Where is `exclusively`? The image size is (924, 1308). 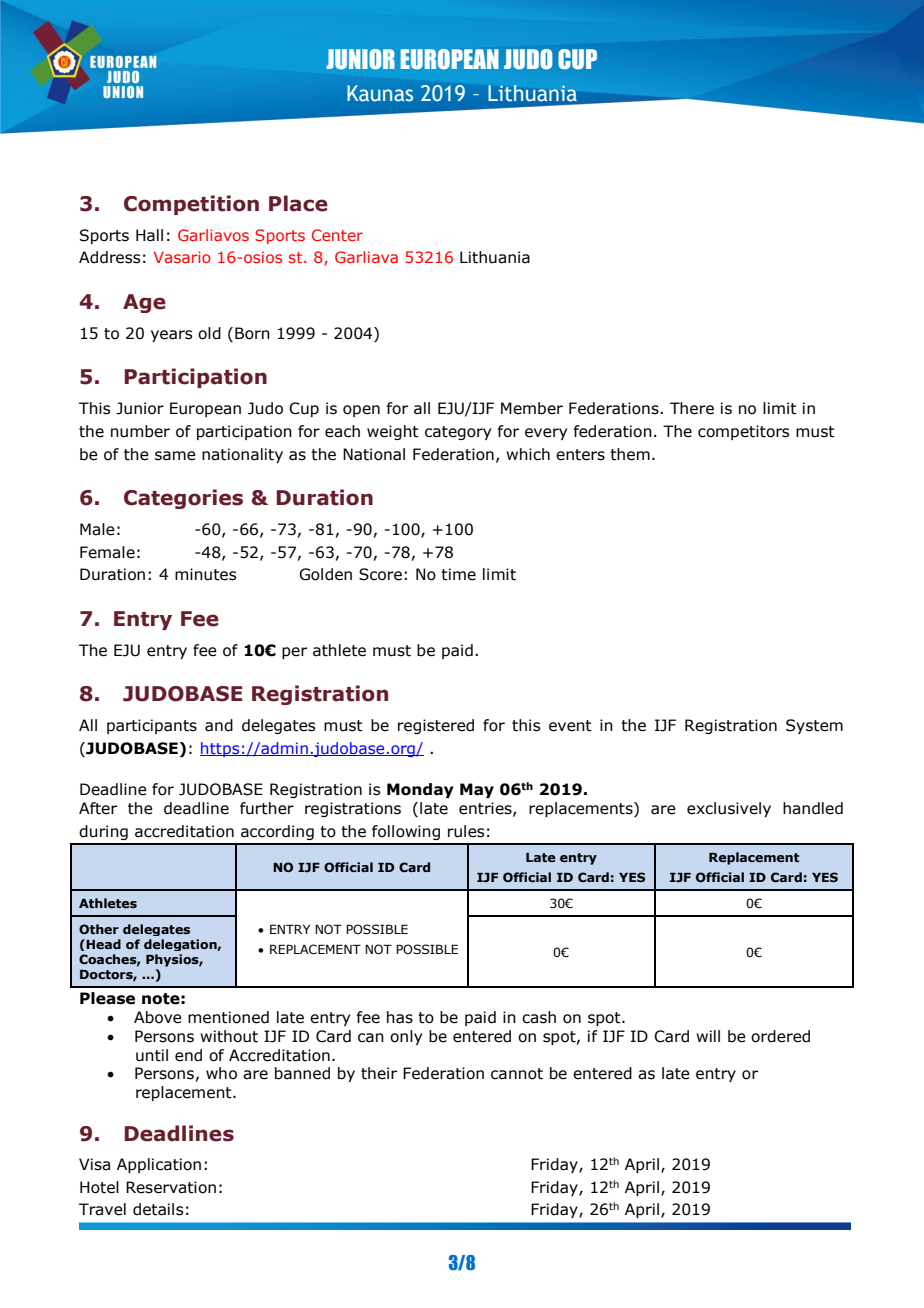 exclusively is located at coordinates (729, 809).
